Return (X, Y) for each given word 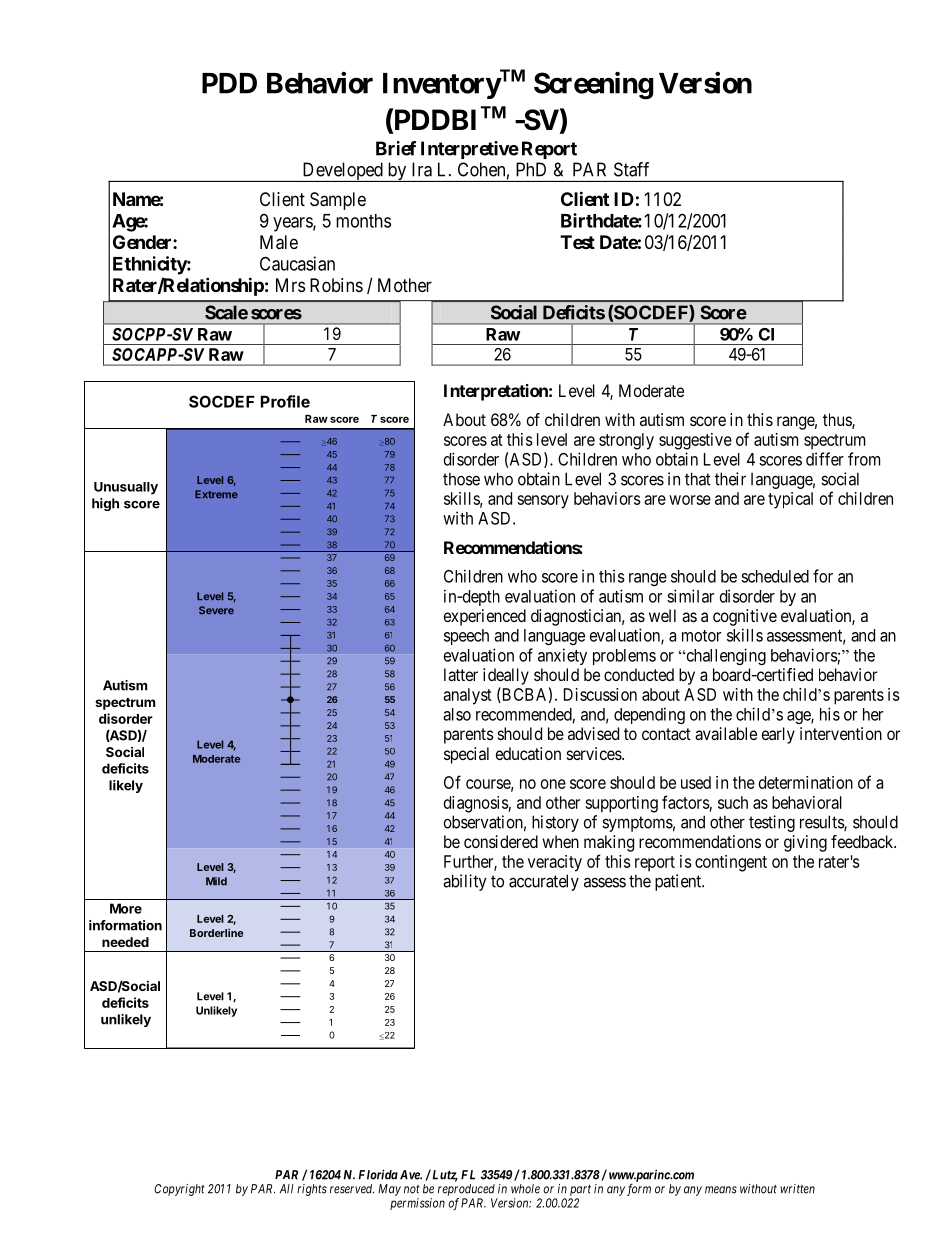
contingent (731, 863)
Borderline (216, 933)
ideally (506, 676)
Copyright (179, 1190)
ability (465, 882)
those (461, 479)
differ (825, 459)
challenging (725, 656)
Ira (422, 169)
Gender (143, 242)
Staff (631, 169)
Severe (216, 610)
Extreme (216, 494)
